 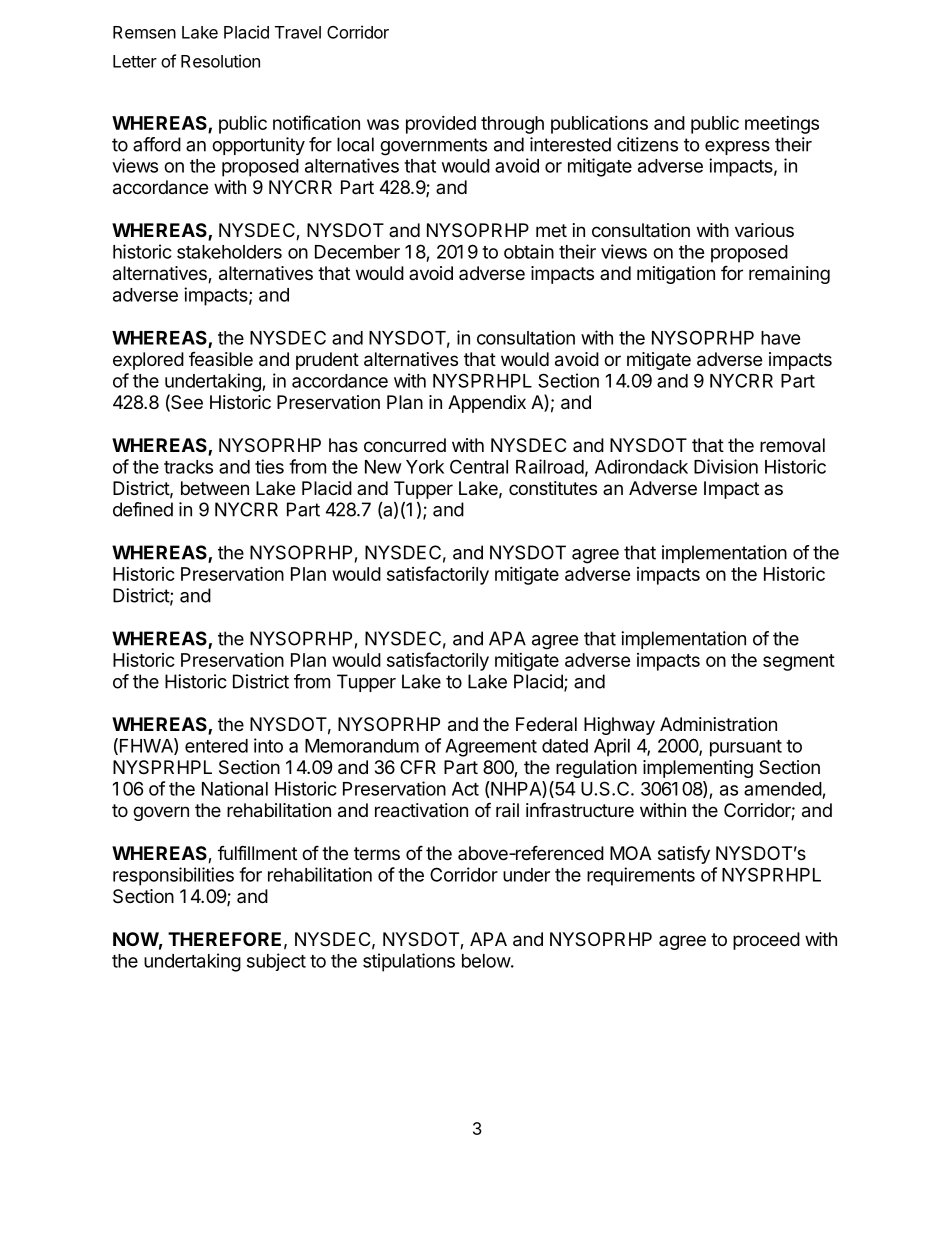 What do you see at coordinates (441, 125) in the image?
I see `provided` at bounding box center [441, 125].
